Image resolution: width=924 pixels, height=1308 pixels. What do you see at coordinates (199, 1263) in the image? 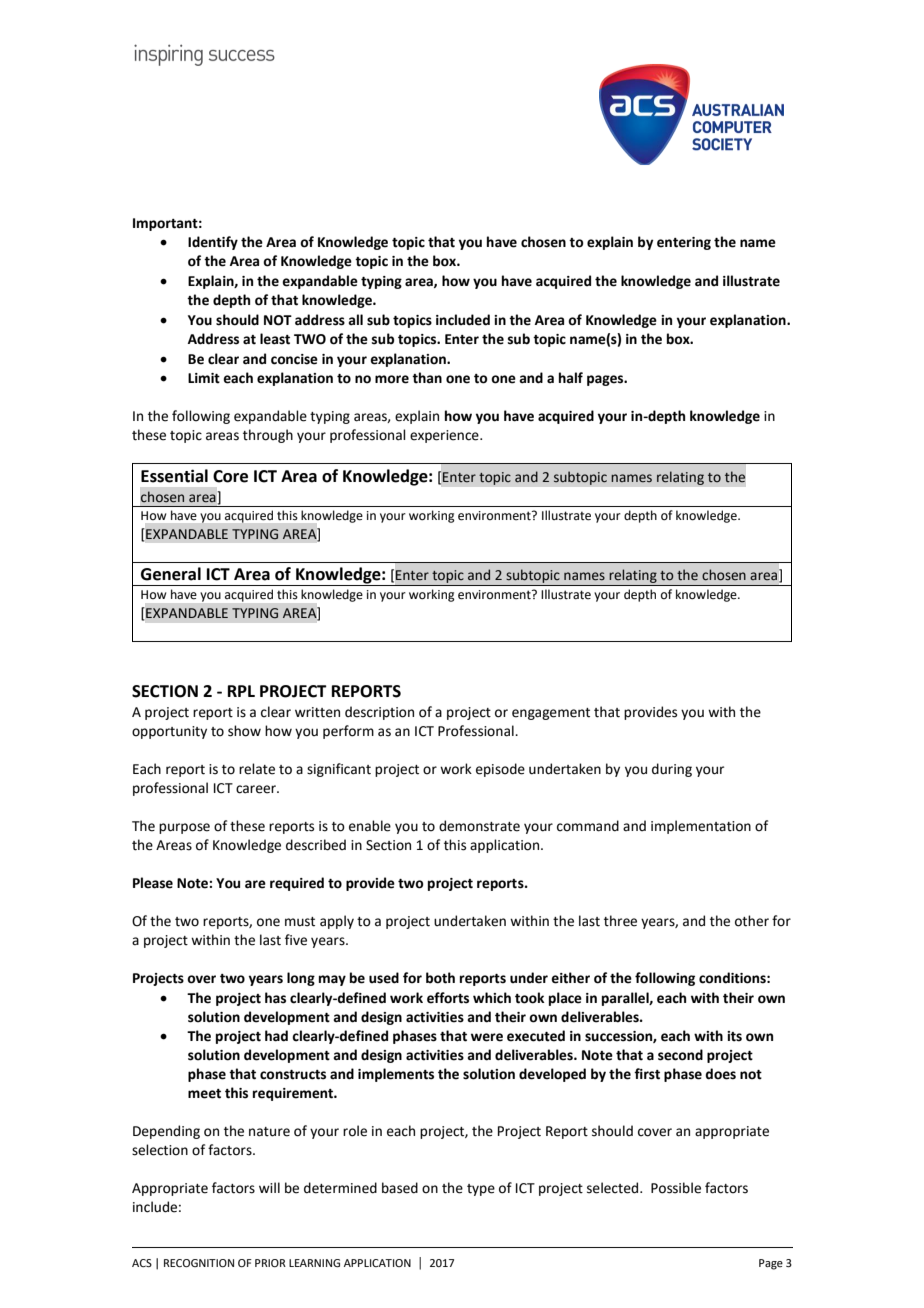
I see `RECOGNITION` at bounding box center [199, 1263].
